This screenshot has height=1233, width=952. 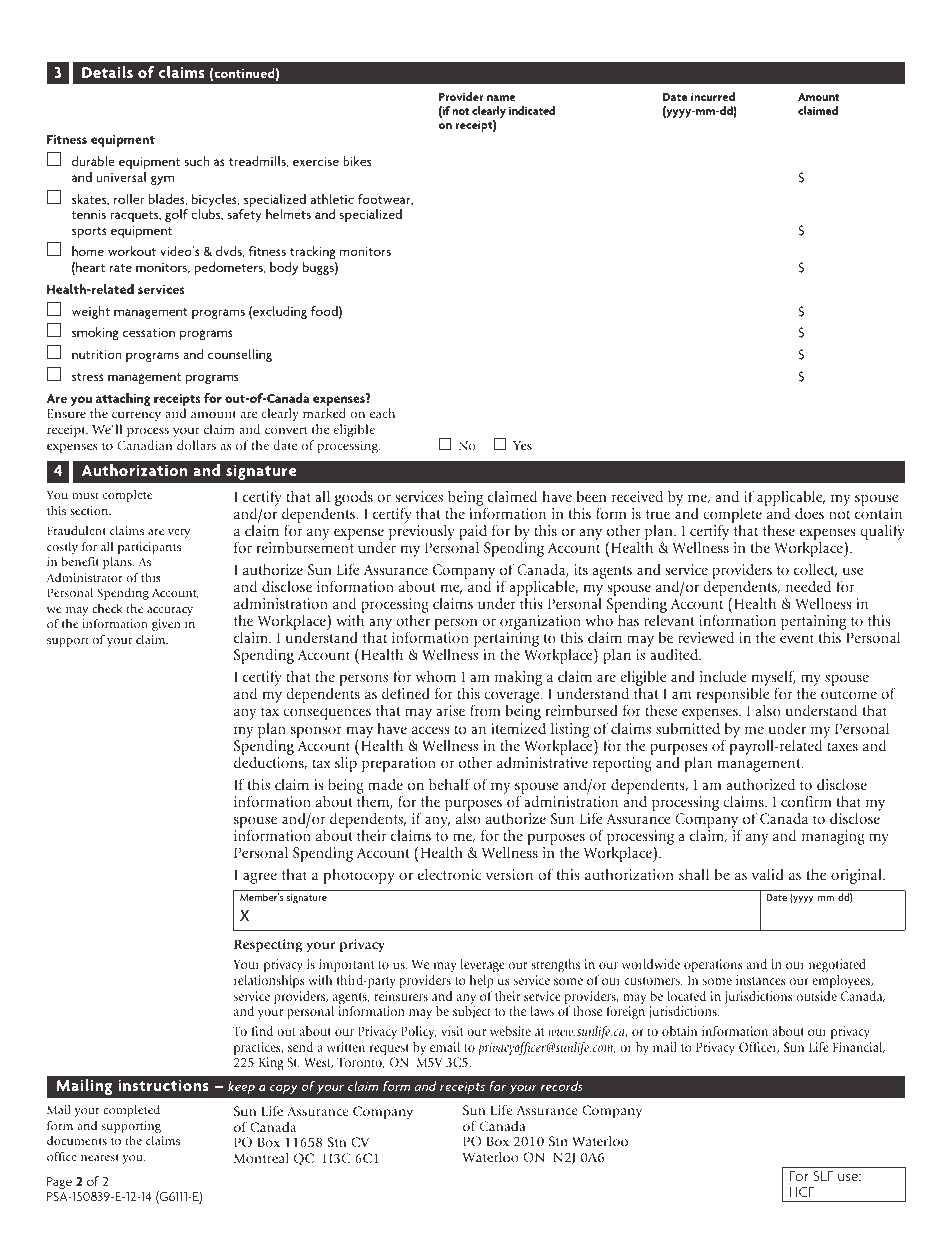 I want to click on Canadian, so click(x=144, y=445).
